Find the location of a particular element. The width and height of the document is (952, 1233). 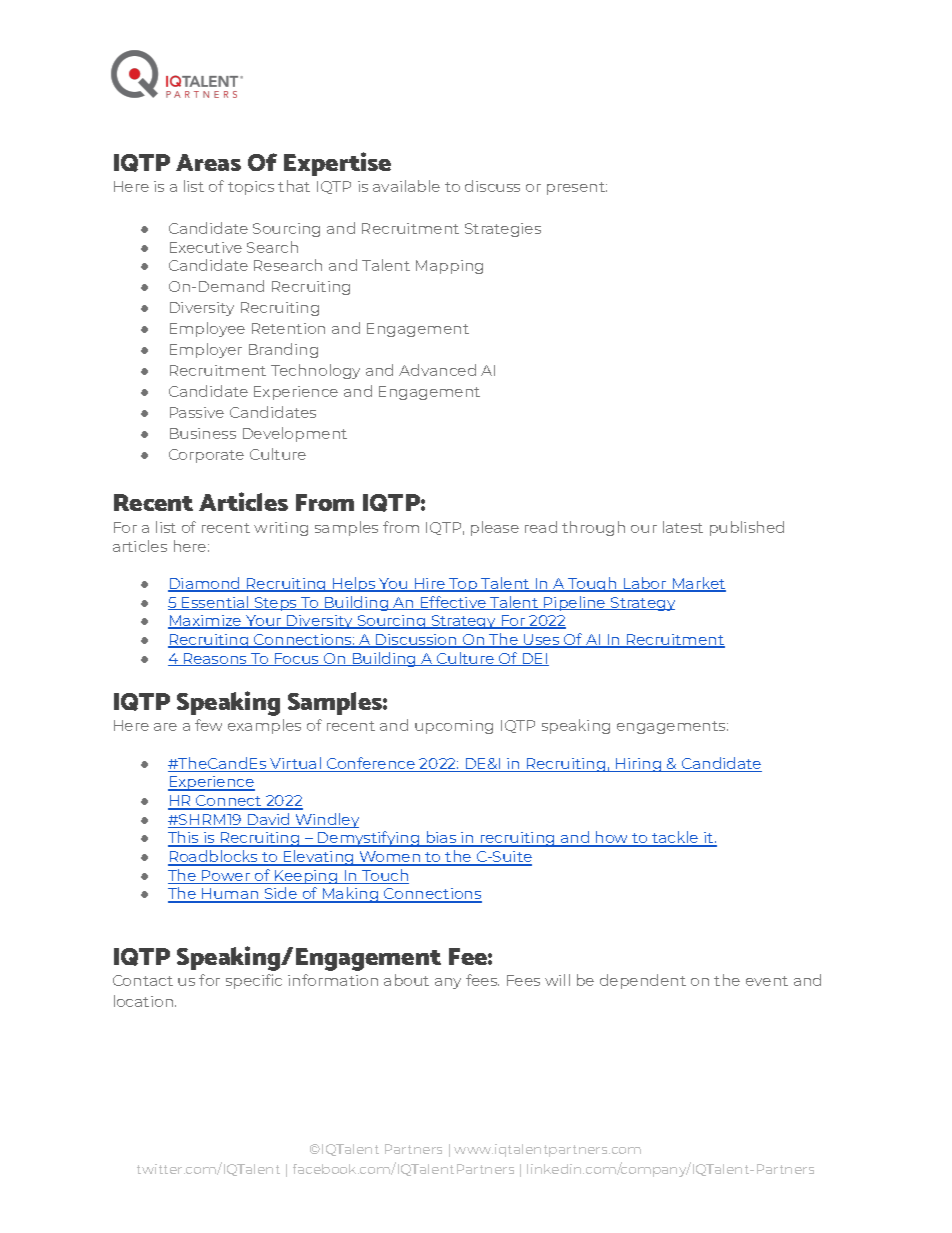

upcoming is located at coordinates (454, 727).
